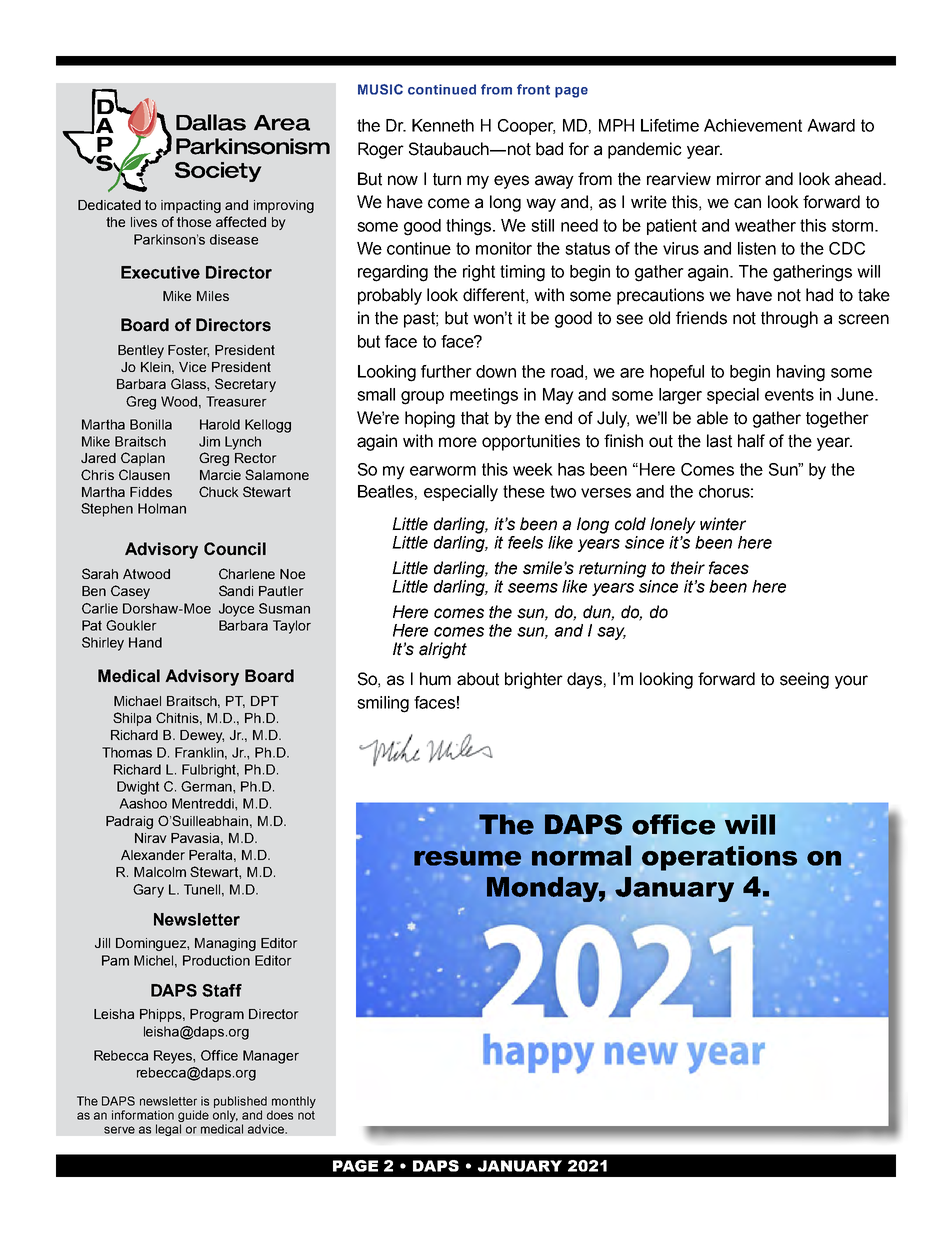 The height and width of the image is (1233, 952). Describe the element at coordinates (526, 127) in the image. I see `Cooper` at that location.
